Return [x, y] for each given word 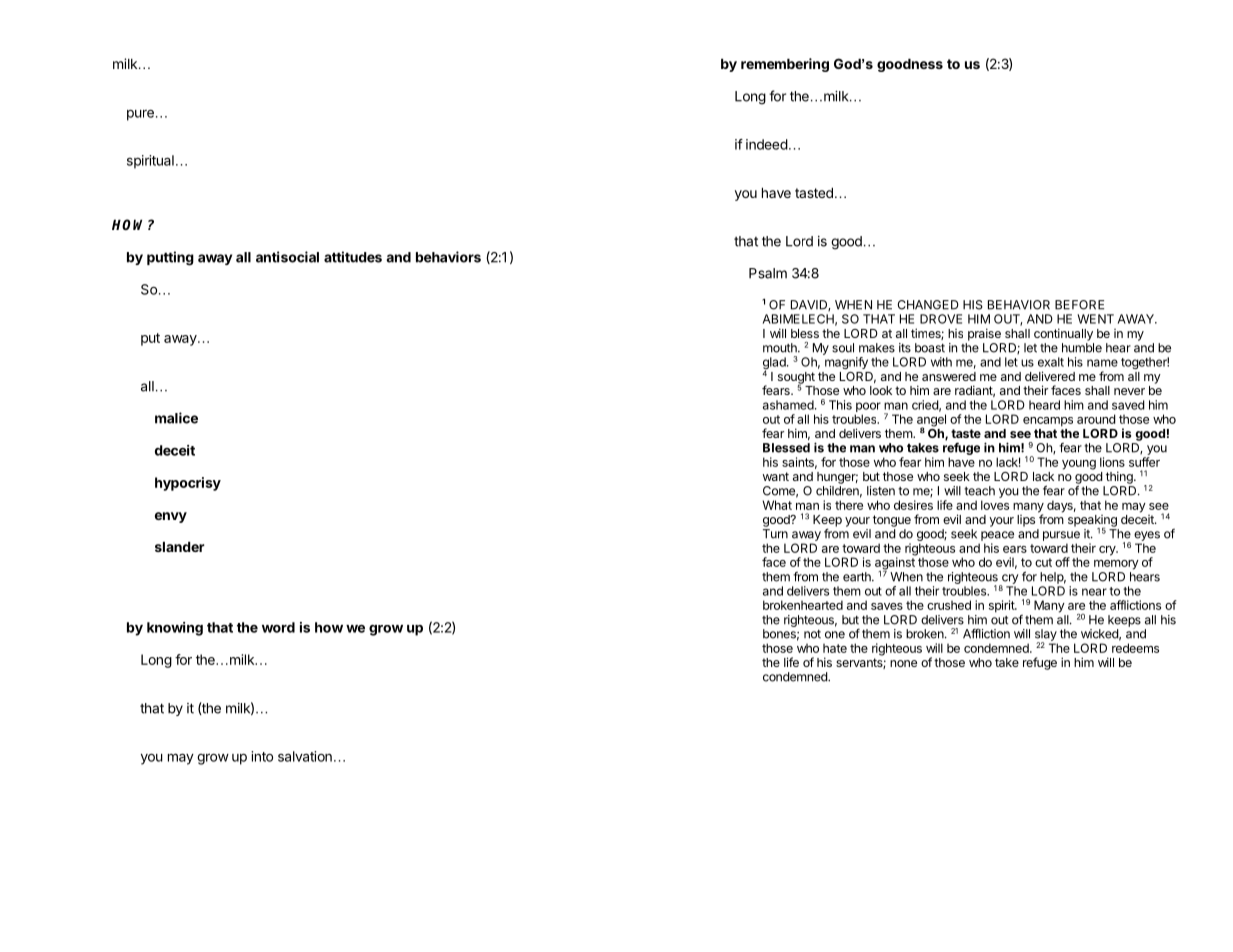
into [262, 756]
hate [835, 648]
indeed [767, 144]
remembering [785, 65]
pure [140, 115]
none [903, 663]
